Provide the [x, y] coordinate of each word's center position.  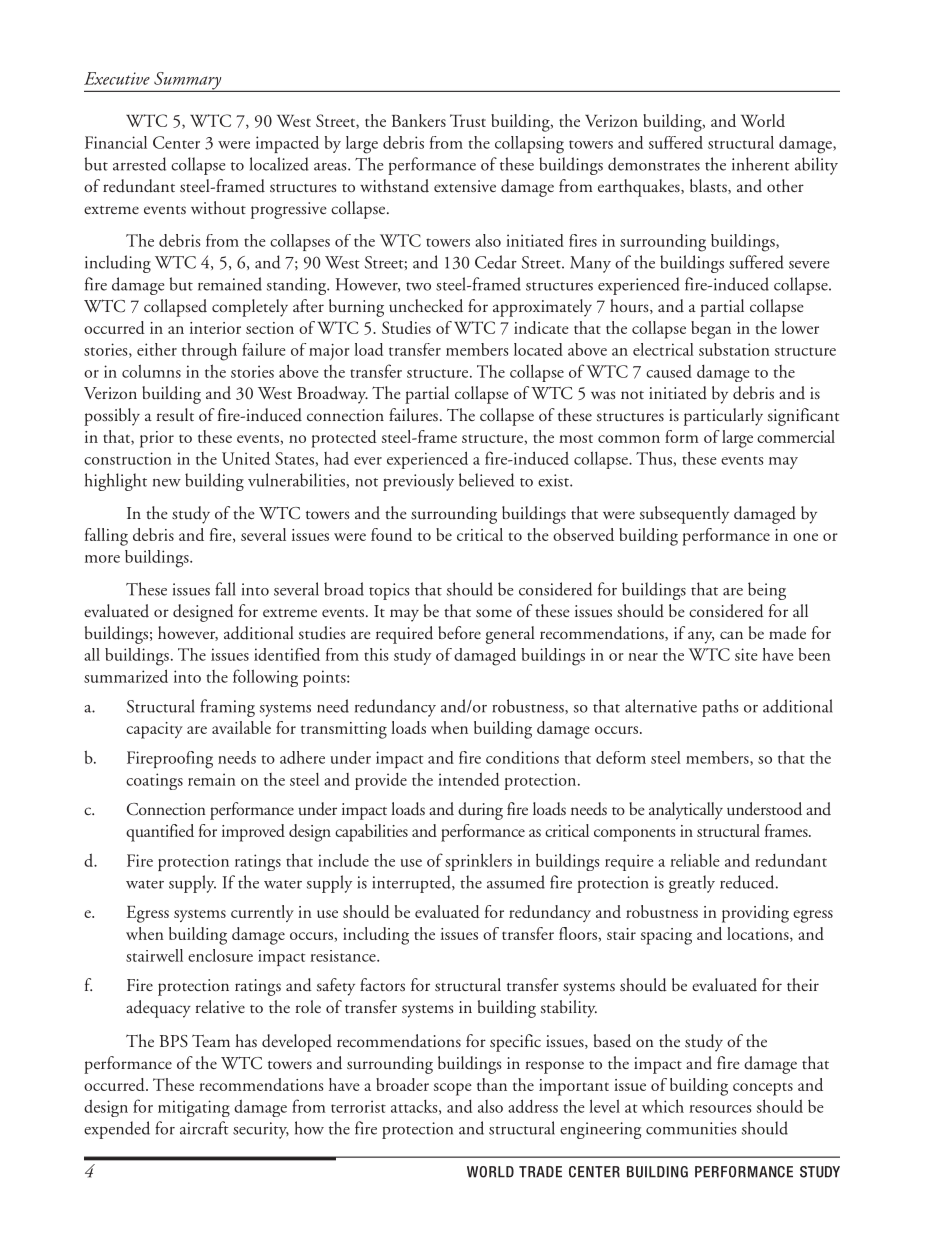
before [459, 632]
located [538, 349]
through [209, 352]
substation [734, 349]
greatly [692, 884]
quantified [160, 833]
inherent [761, 164]
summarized [126, 676]
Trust [468, 120]
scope [453, 1089]
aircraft [204, 1128]
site [746, 654]
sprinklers [478, 862]
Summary [188, 82]
